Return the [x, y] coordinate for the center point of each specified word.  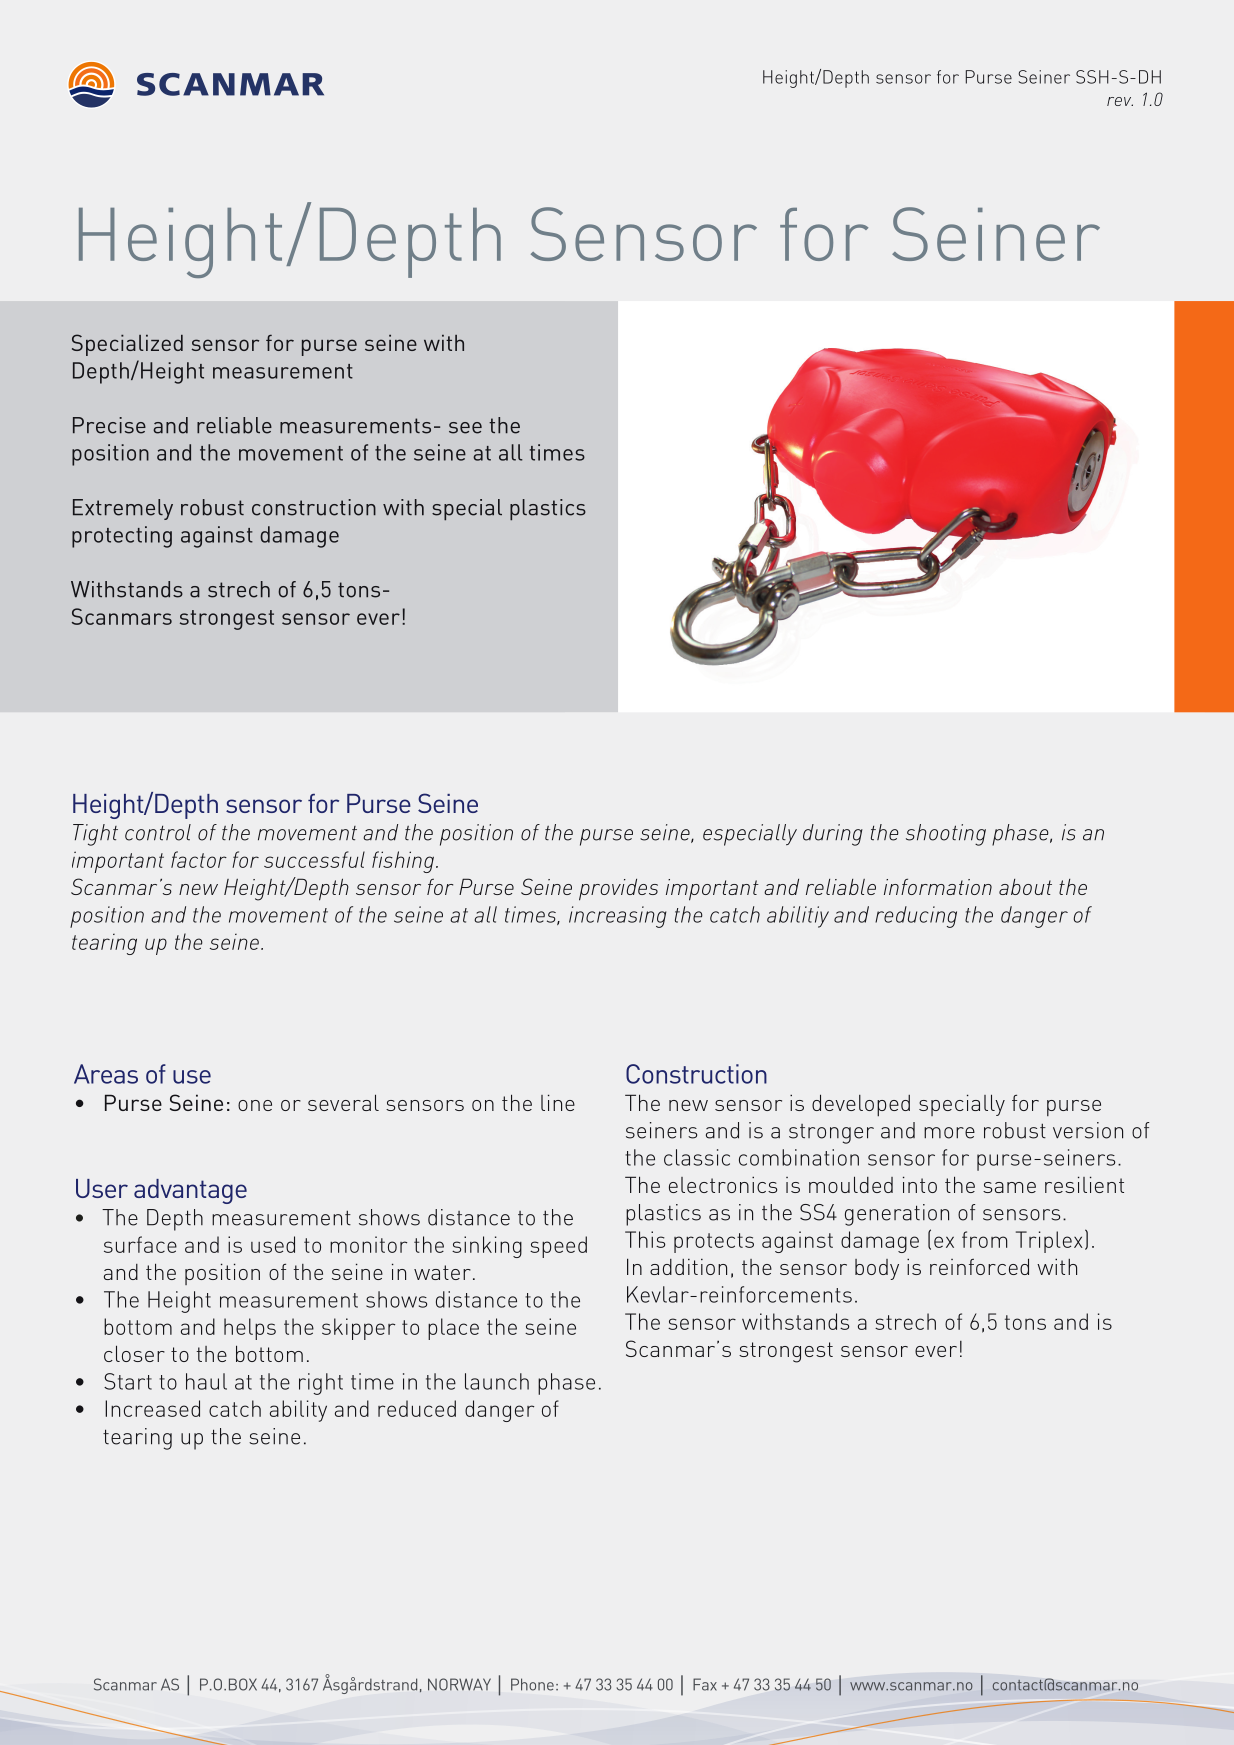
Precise [109, 425]
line [558, 1102]
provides [618, 890]
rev [1120, 101]
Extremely [123, 509]
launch [497, 1381]
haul [206, 1381]
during [833, 835]
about [1025, 887]
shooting [946, 835]
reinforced [979, 1266]
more [949, 1133]
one [255, 1105]
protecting [122, 537]
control [158, 832]
